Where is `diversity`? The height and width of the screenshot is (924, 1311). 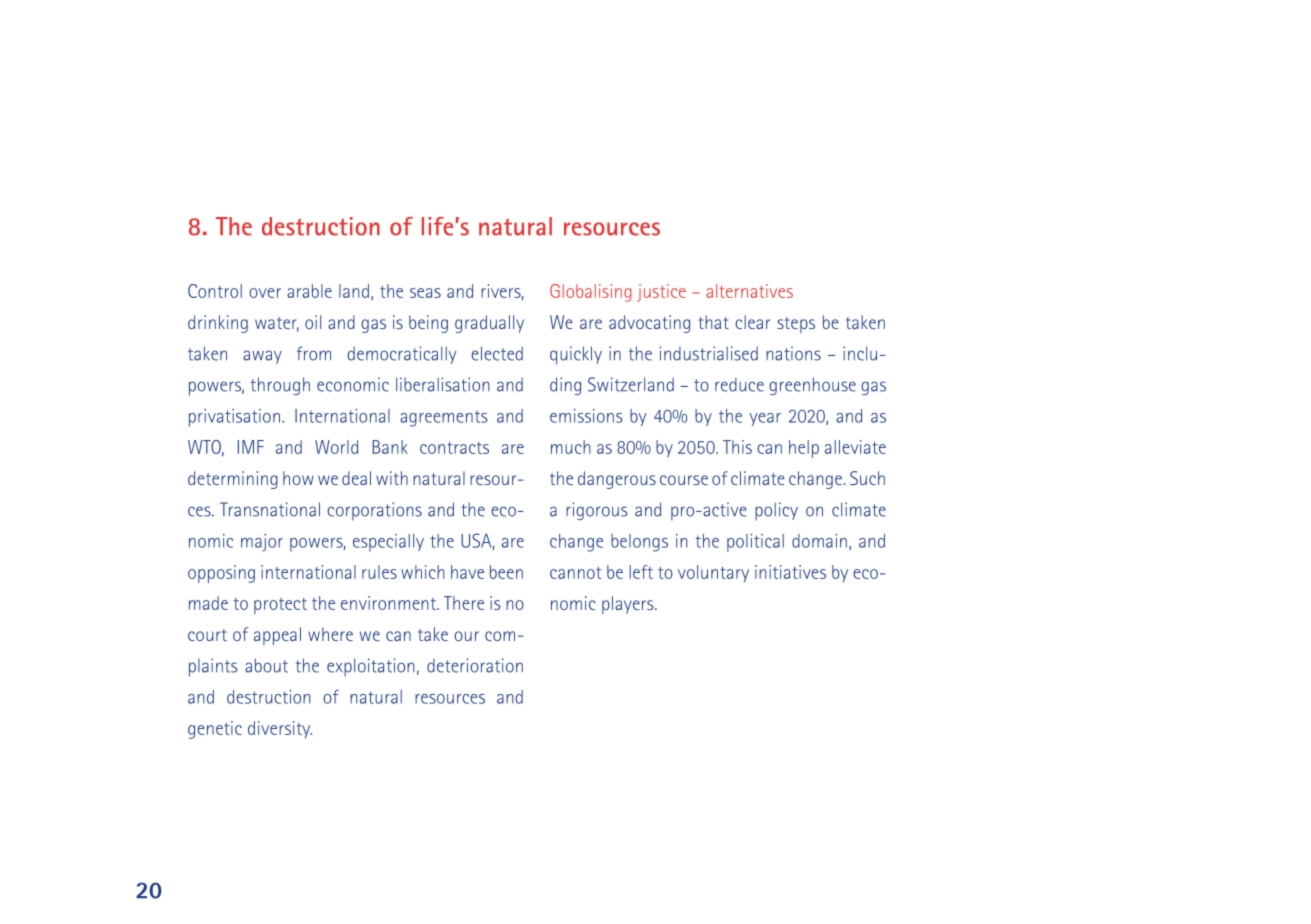 diversity is located at coordinates (280, 730).
